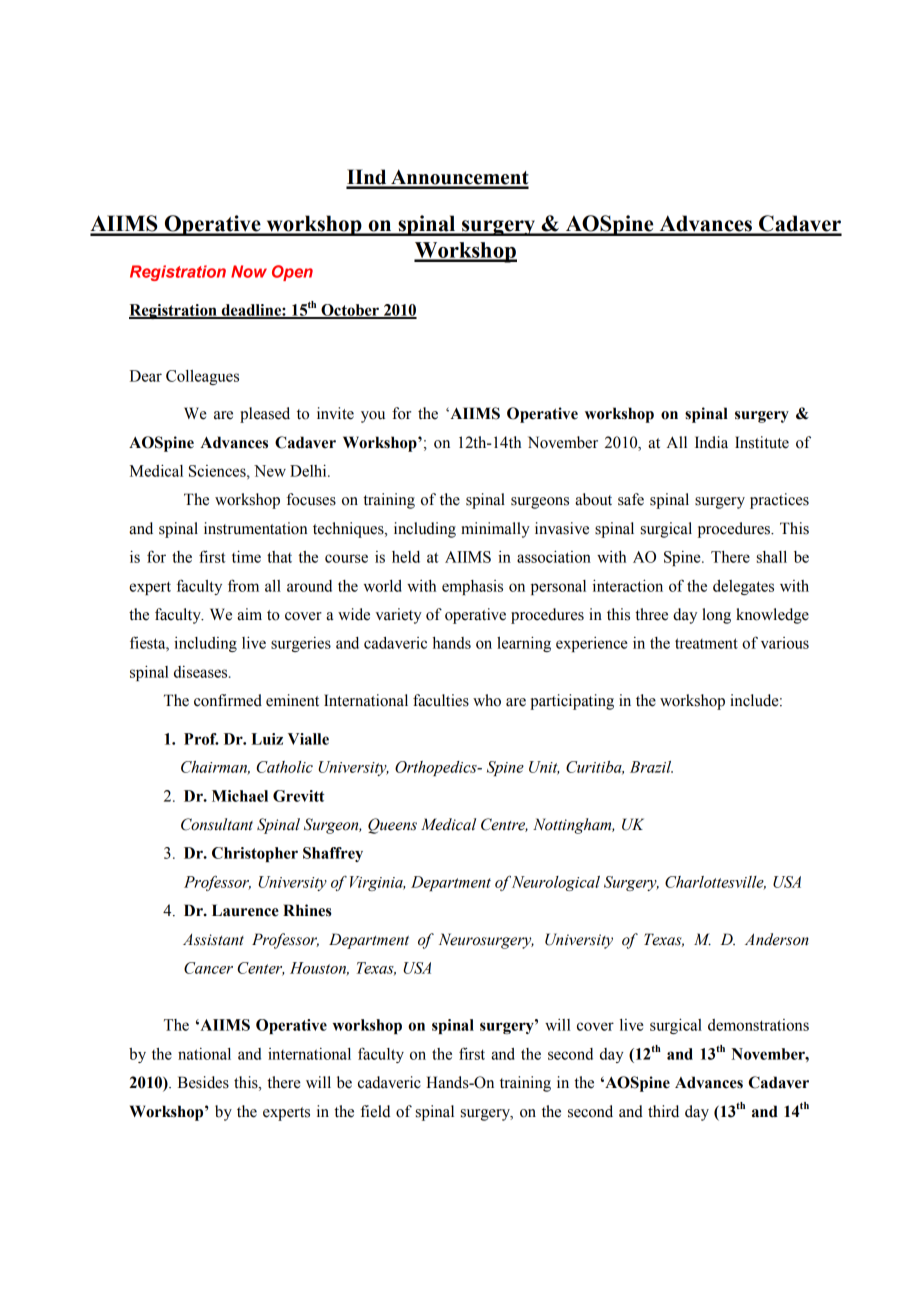  I want to click on October, so click(350, 311).
